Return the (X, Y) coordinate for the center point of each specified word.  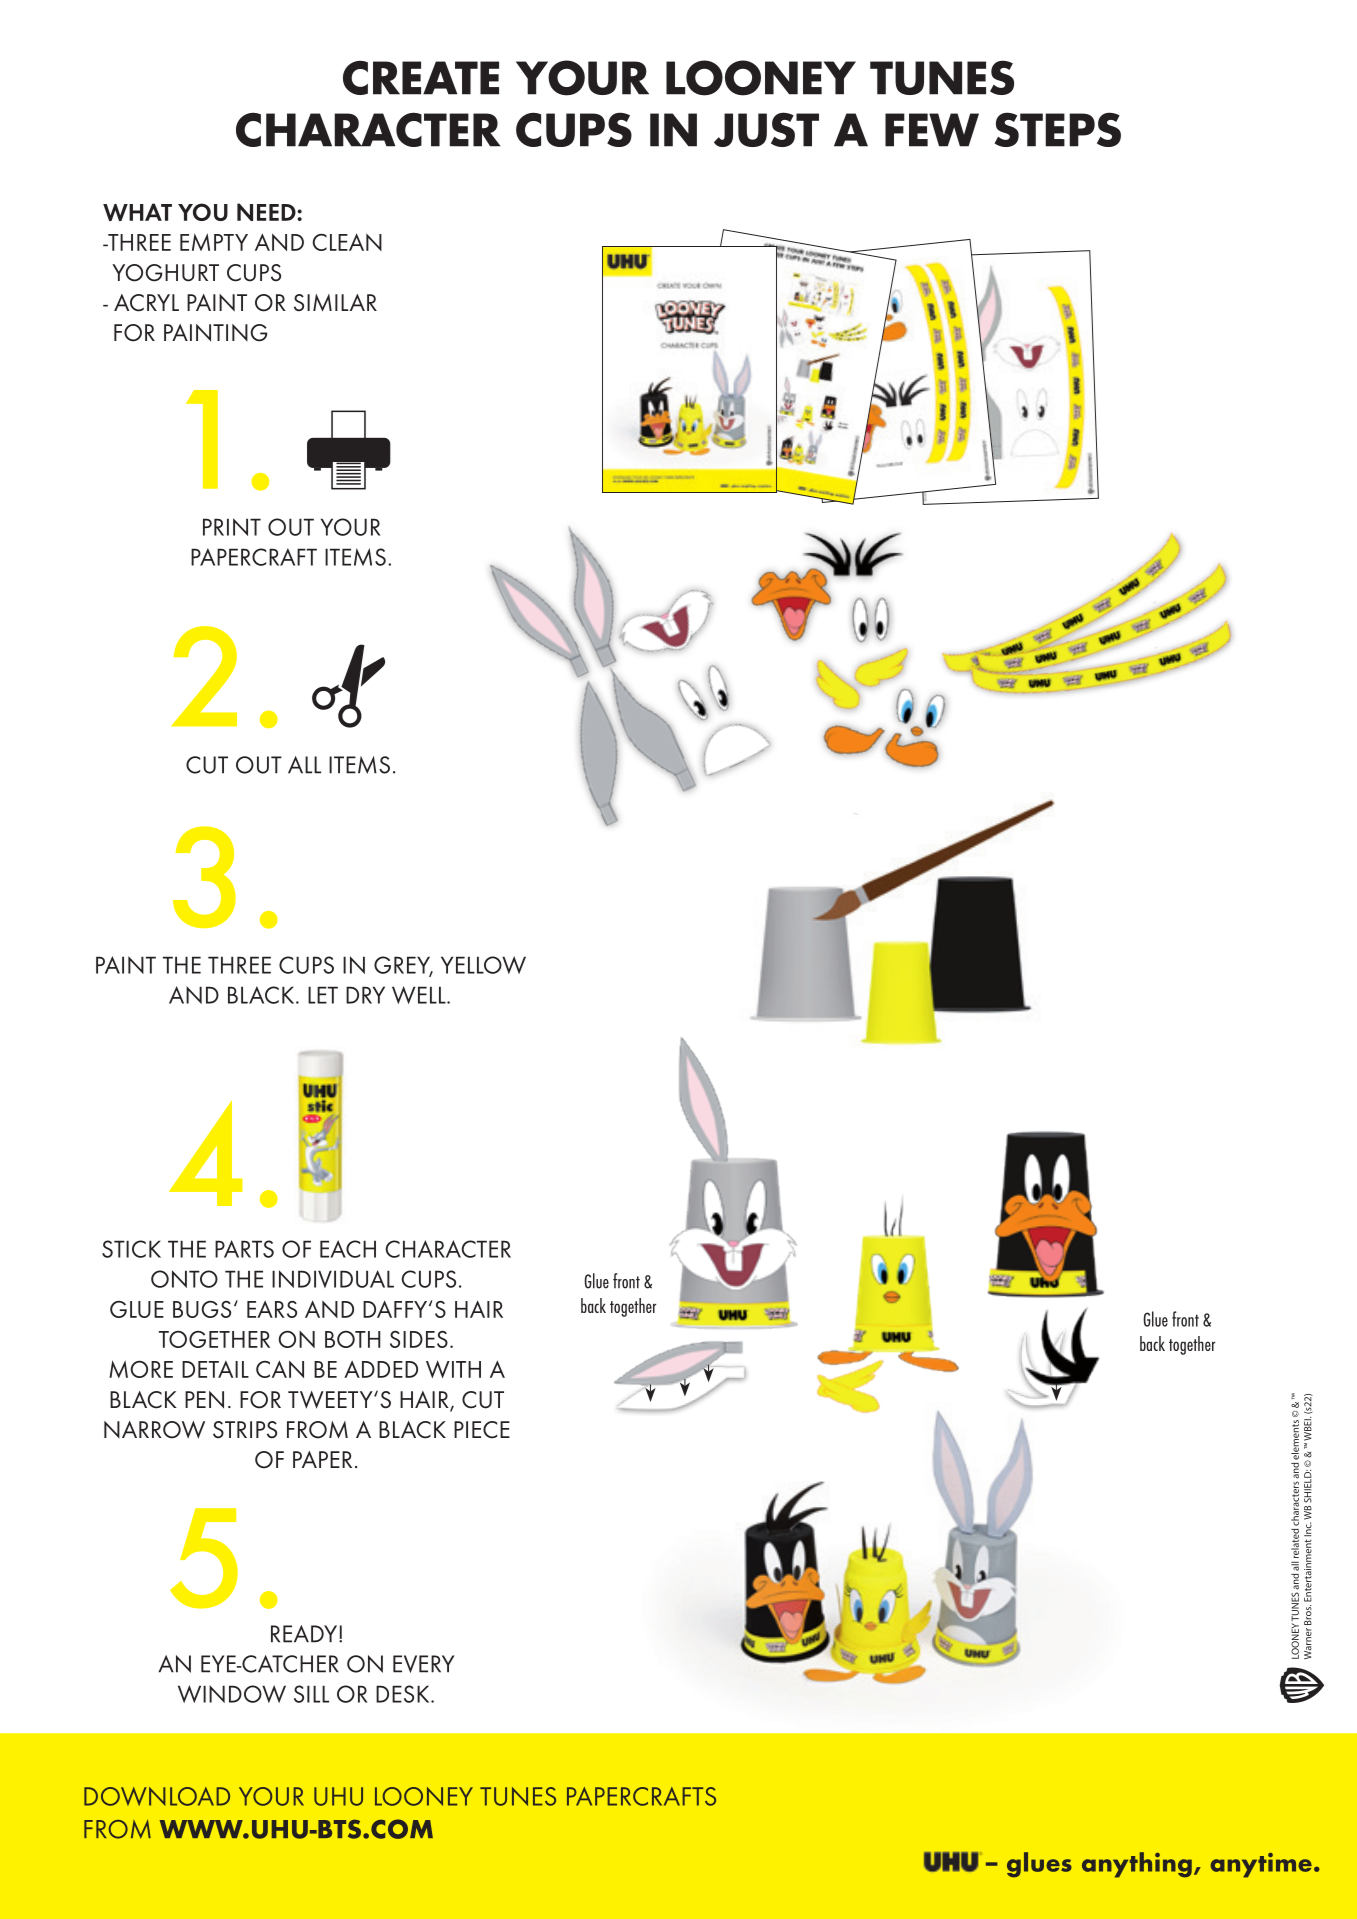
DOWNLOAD (157, 1796)
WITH (453, 1369)
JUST (766, 129)
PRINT (232, 527)
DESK (404, 1694)
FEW (932, 130)
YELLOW (483, 965)
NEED (267, 212)
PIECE (482, 1430)
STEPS (1058, 129)
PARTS (244, 1249)
